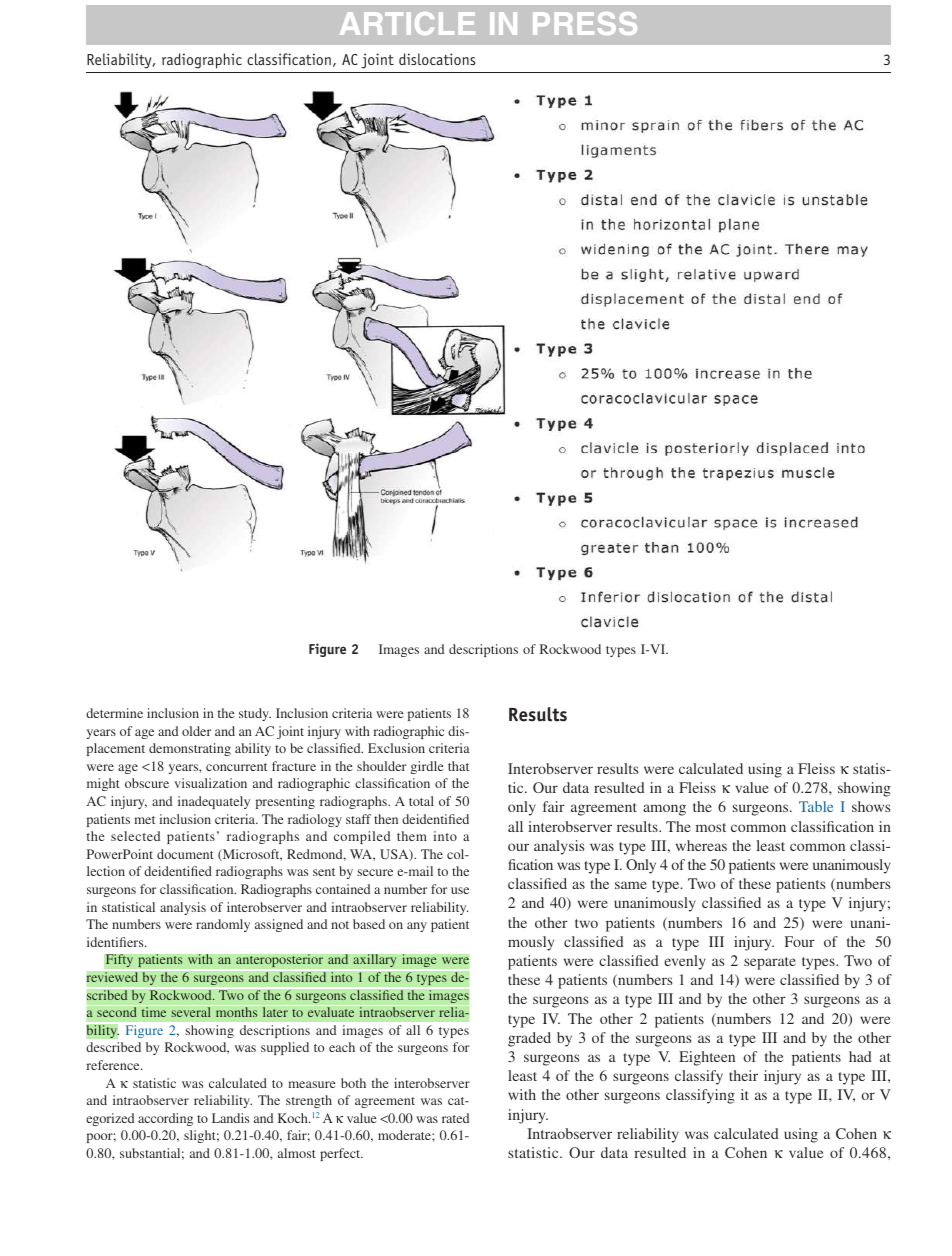 Image resolution: width=952 pixels, height=1256 pixels. Describe the element at coordinates (407, 23) in the screenshot. I see `ARTICLE` at that location.
